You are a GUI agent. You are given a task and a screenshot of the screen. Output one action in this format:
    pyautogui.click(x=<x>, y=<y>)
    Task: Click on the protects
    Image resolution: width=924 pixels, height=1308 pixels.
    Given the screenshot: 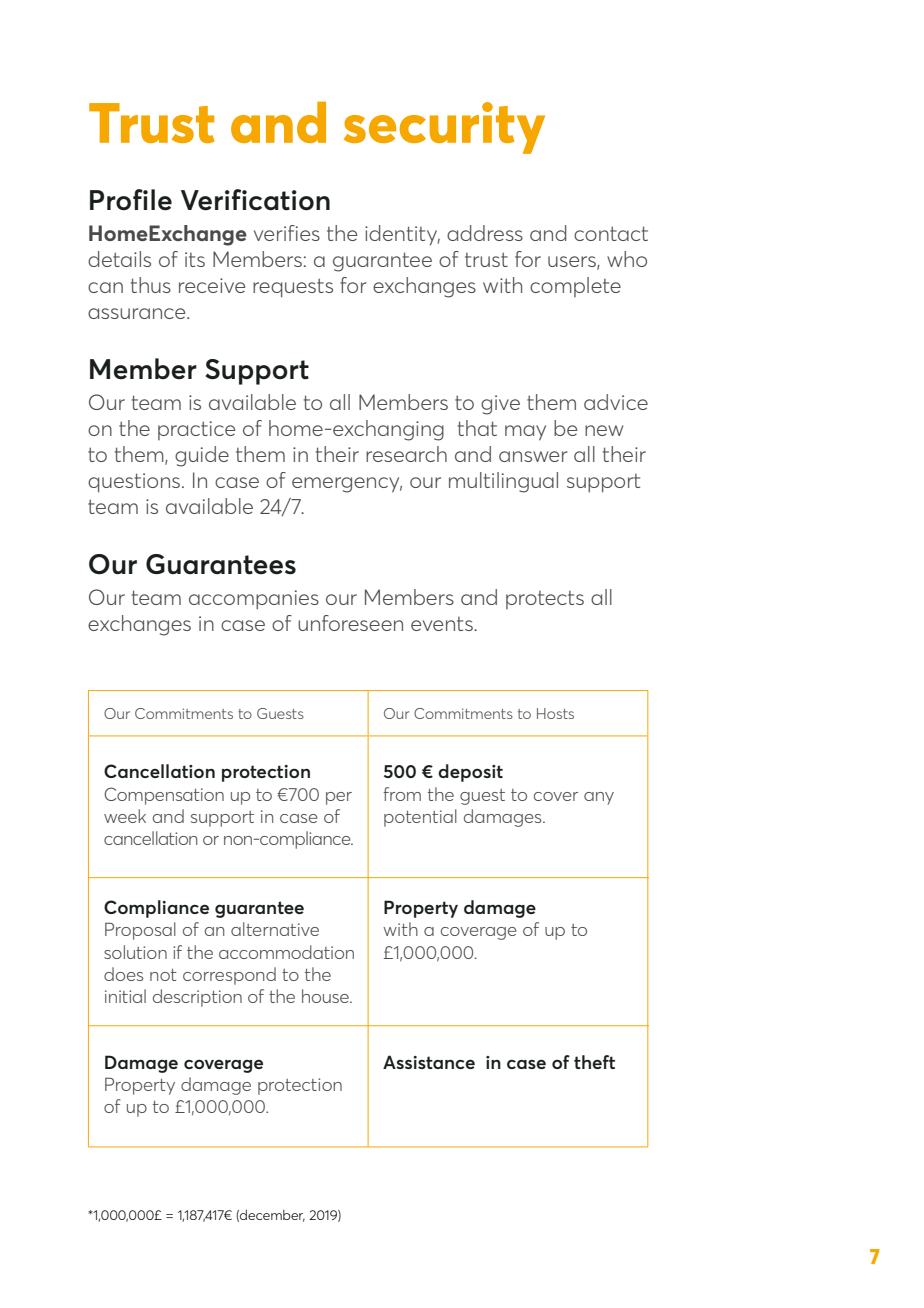 What is the action you would take?
    pyautogui.click(x=545, y=600)
